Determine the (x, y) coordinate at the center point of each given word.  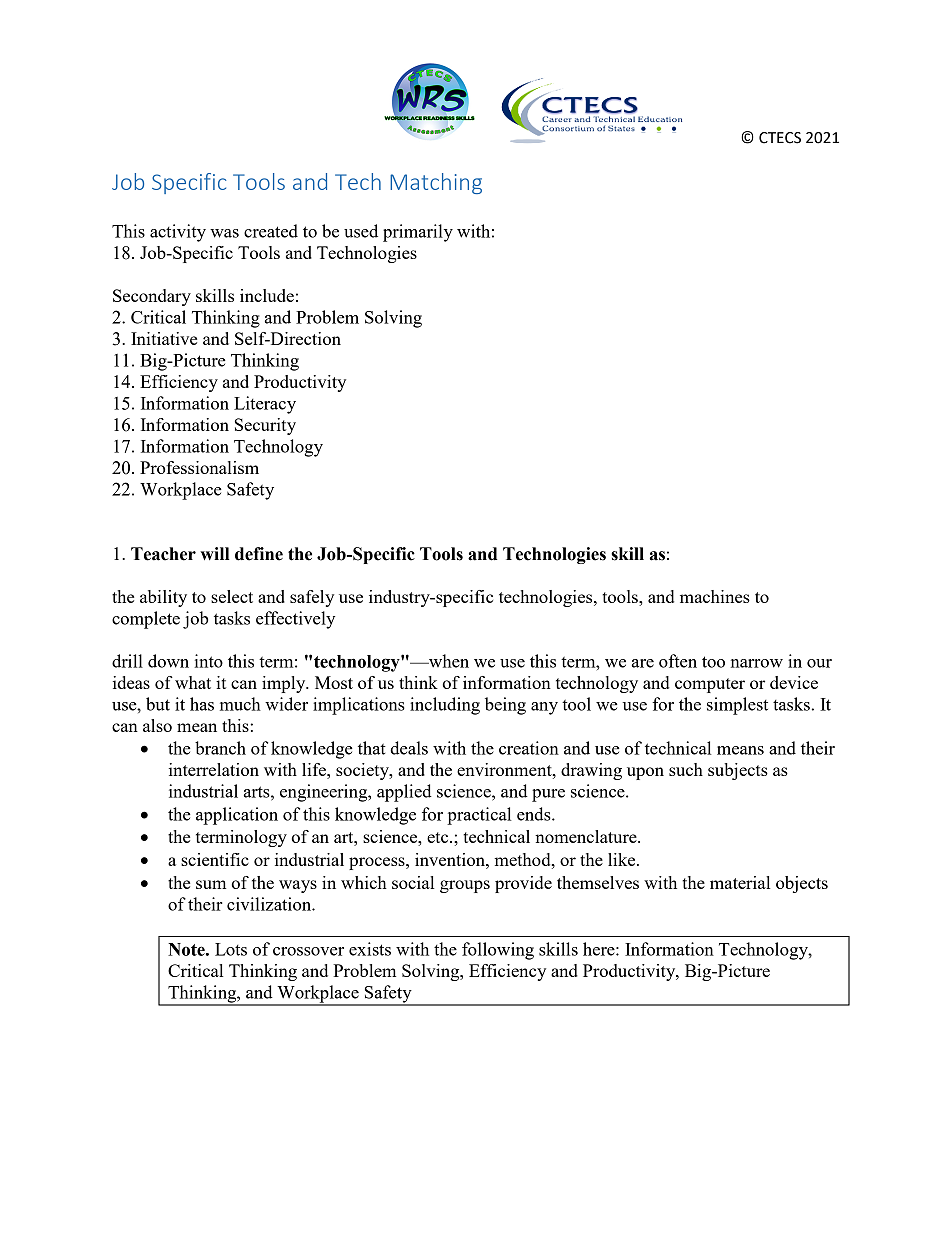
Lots (231, 949)
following (498, 951)
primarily (418, 233)
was (224, 233)
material (740, 882)
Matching (436, 183)
